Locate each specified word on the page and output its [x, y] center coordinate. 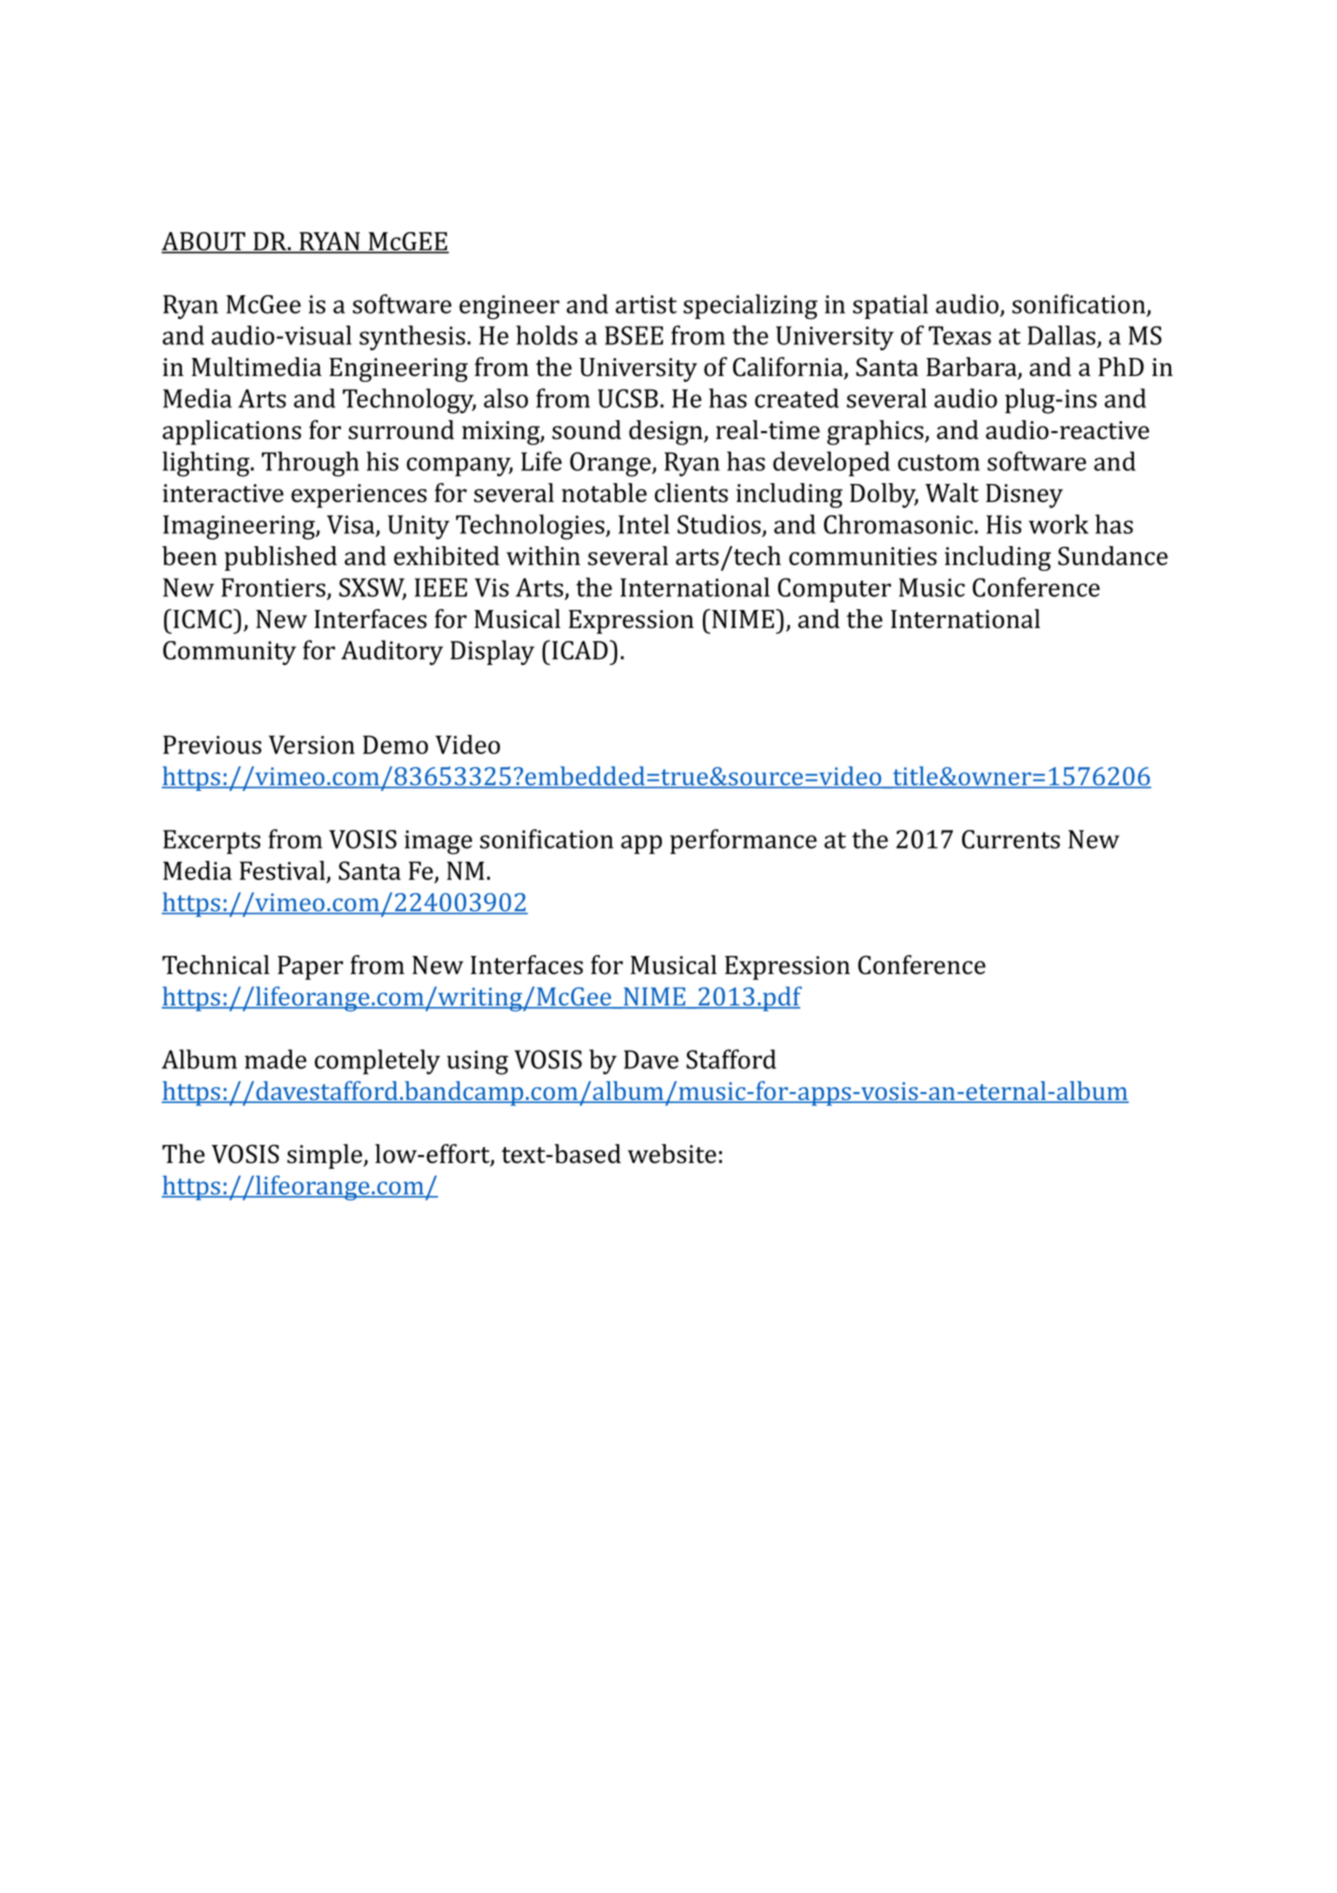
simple [326, 1156]
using [477, 1062]
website [672, 1154]
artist [646, 304]
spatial [890, 306]
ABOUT [204, 242]
